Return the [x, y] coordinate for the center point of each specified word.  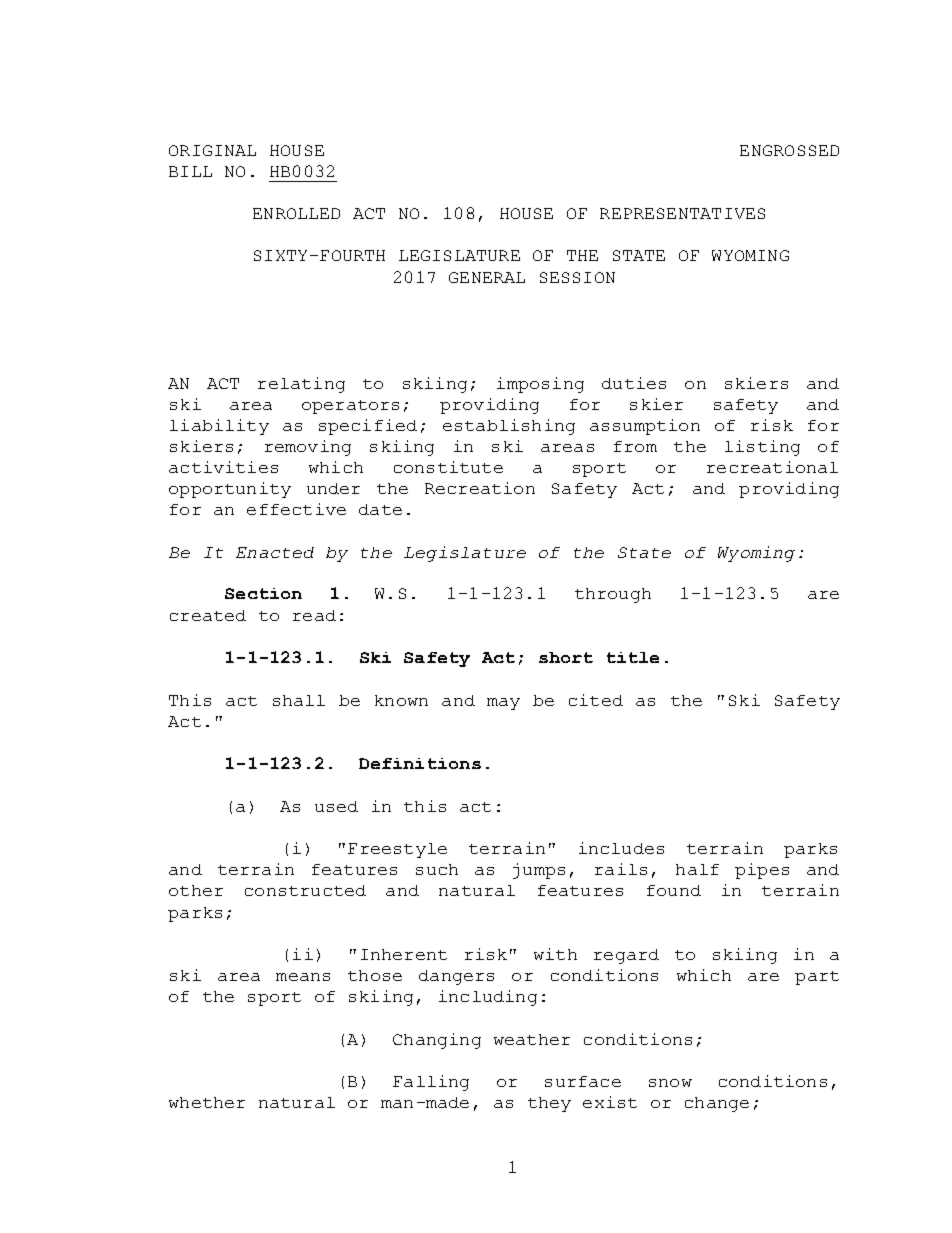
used [336, 806]
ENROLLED [296, 213]
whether [207, 1102]
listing [762, 448]
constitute [448, 467]
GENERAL [487, 277]
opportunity [230, 490]
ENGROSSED [789, 150]
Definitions [420, 763]
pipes [762, 871]
